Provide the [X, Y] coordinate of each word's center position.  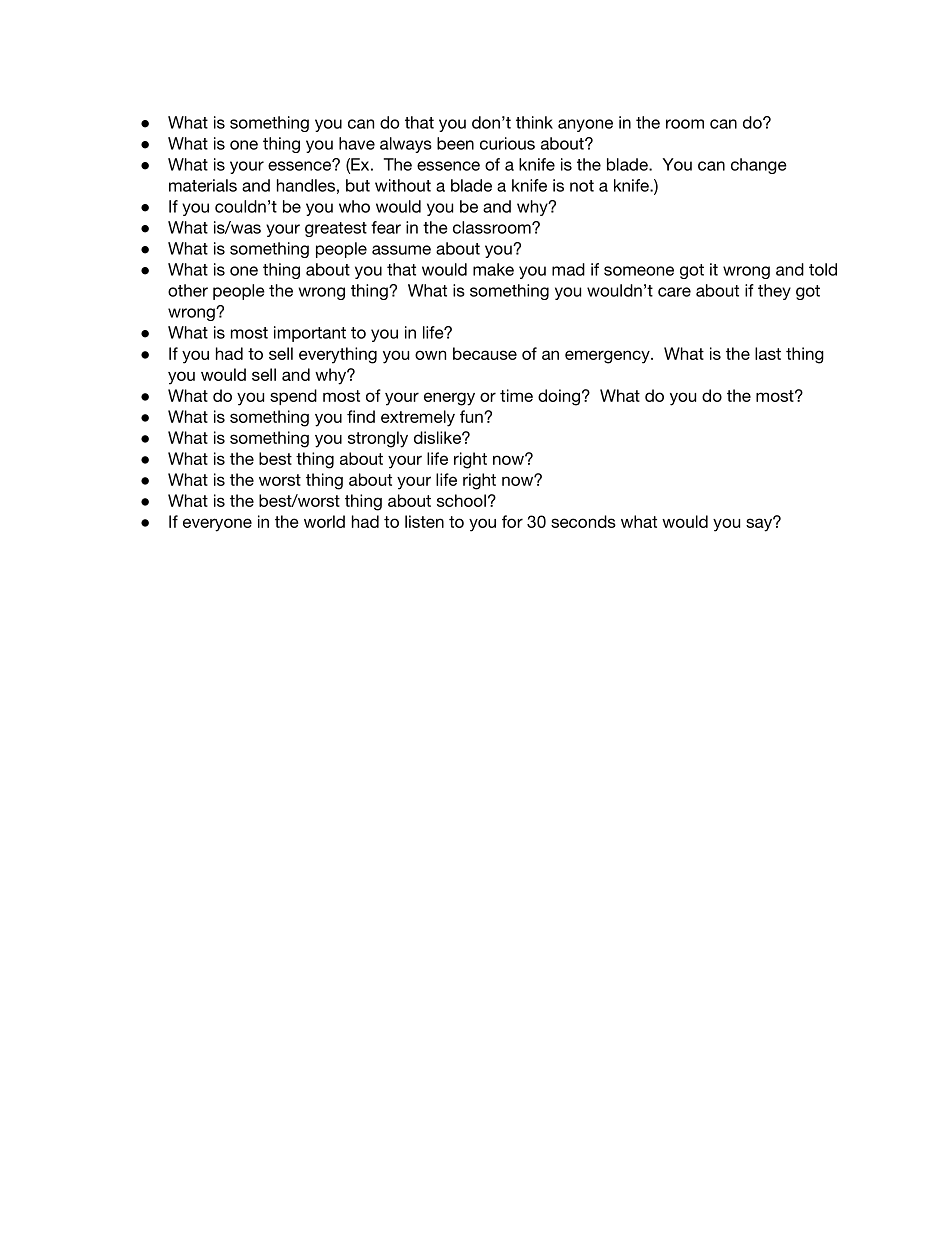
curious [507, 143]
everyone [217, 525]
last [768, 353]
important [310, 334]
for [512, 521]
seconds [583, 521]
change [759, 166]
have [357, 143]
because [485, 353]
